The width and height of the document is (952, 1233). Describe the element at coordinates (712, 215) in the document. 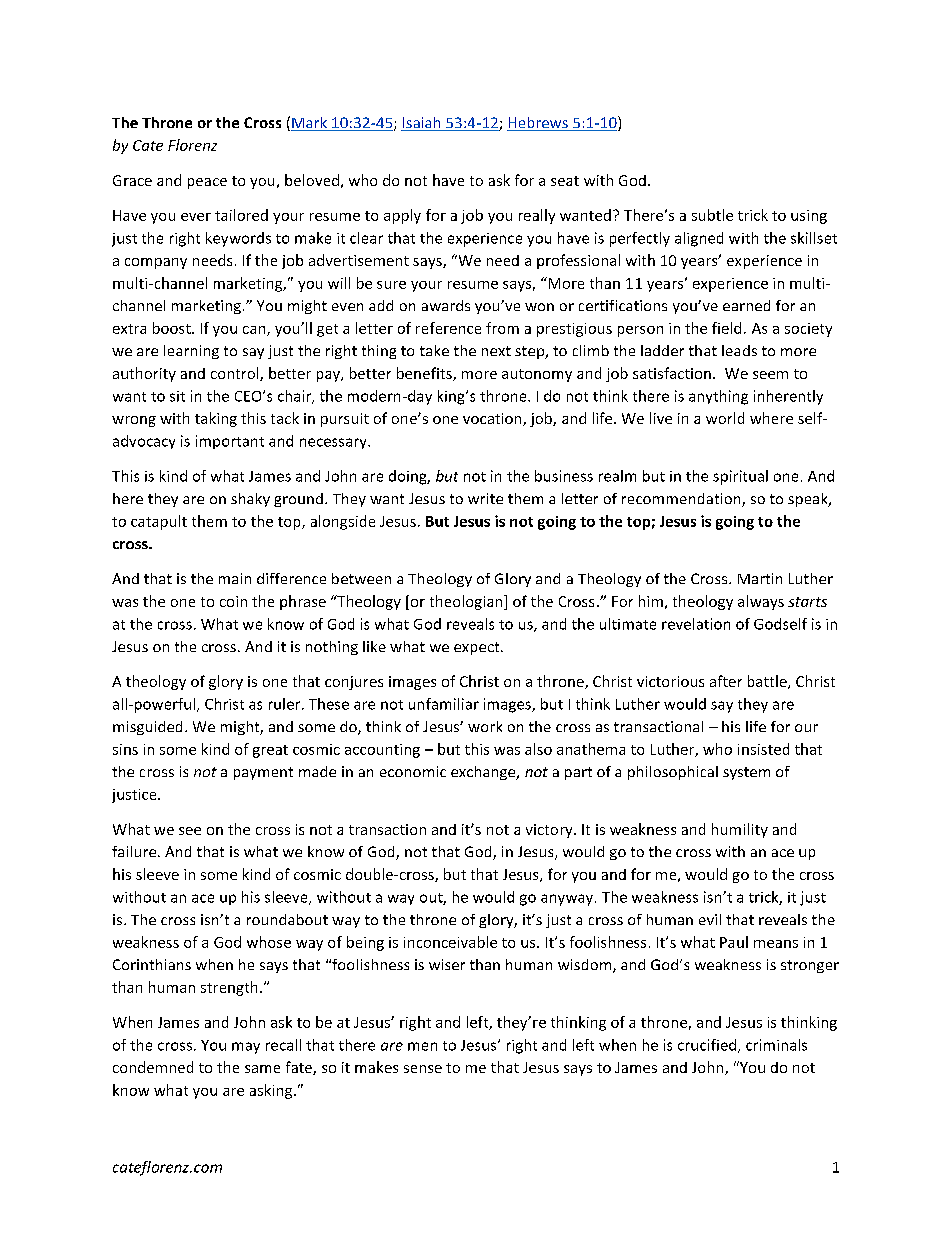

I see `subtle` at that location.
